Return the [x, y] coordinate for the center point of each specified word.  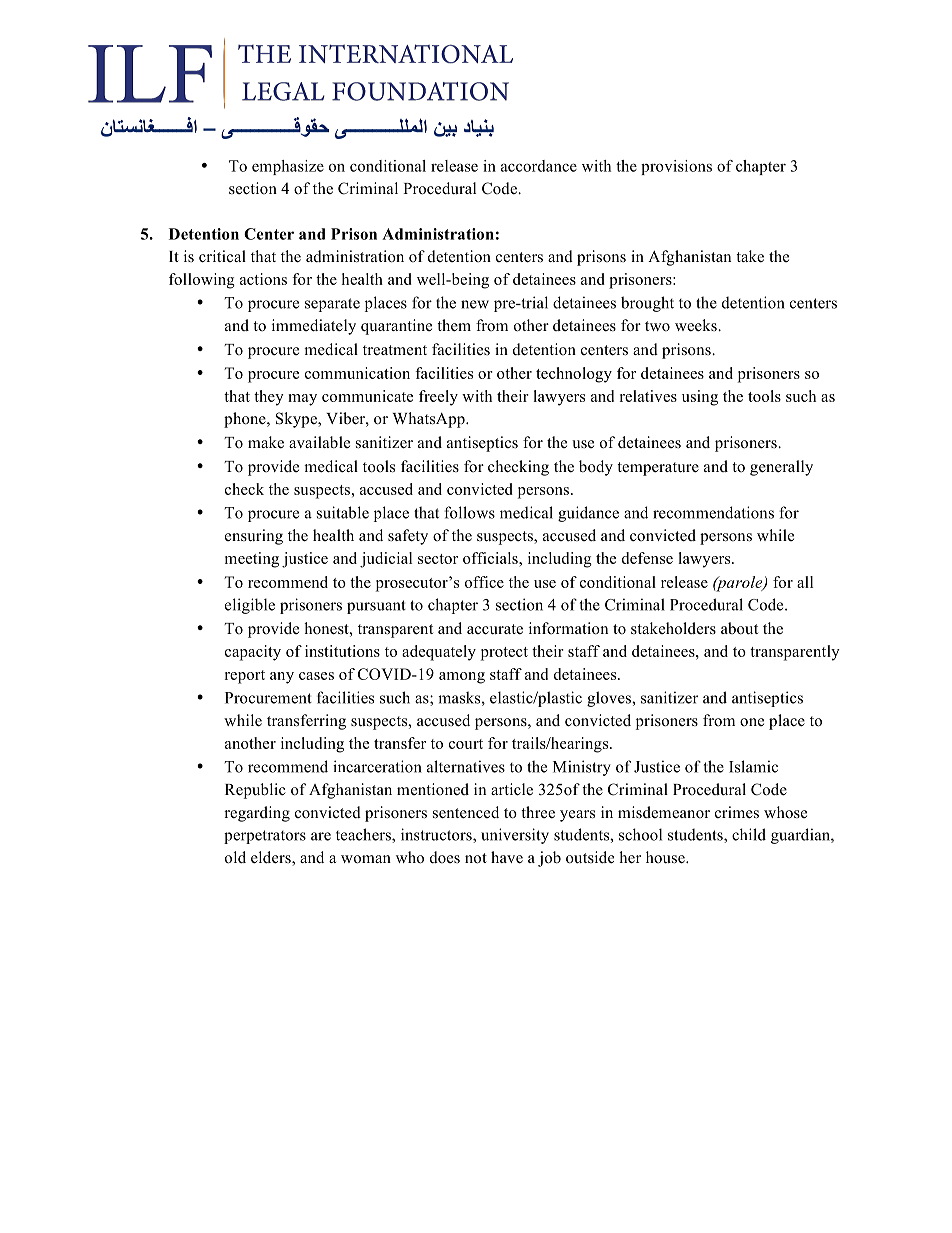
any [282, 678]
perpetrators [265, 837]
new [475, 304]
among [462, 678]
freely [438, 398]
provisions [676, 167]
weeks [697, 325]
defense [647, 558]
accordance [539, 166]
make [266, 442]
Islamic [753, 766]
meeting [252, 560]
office [484, 582]
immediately [314, 327]
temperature [658, 469]
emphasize [288, 167]
